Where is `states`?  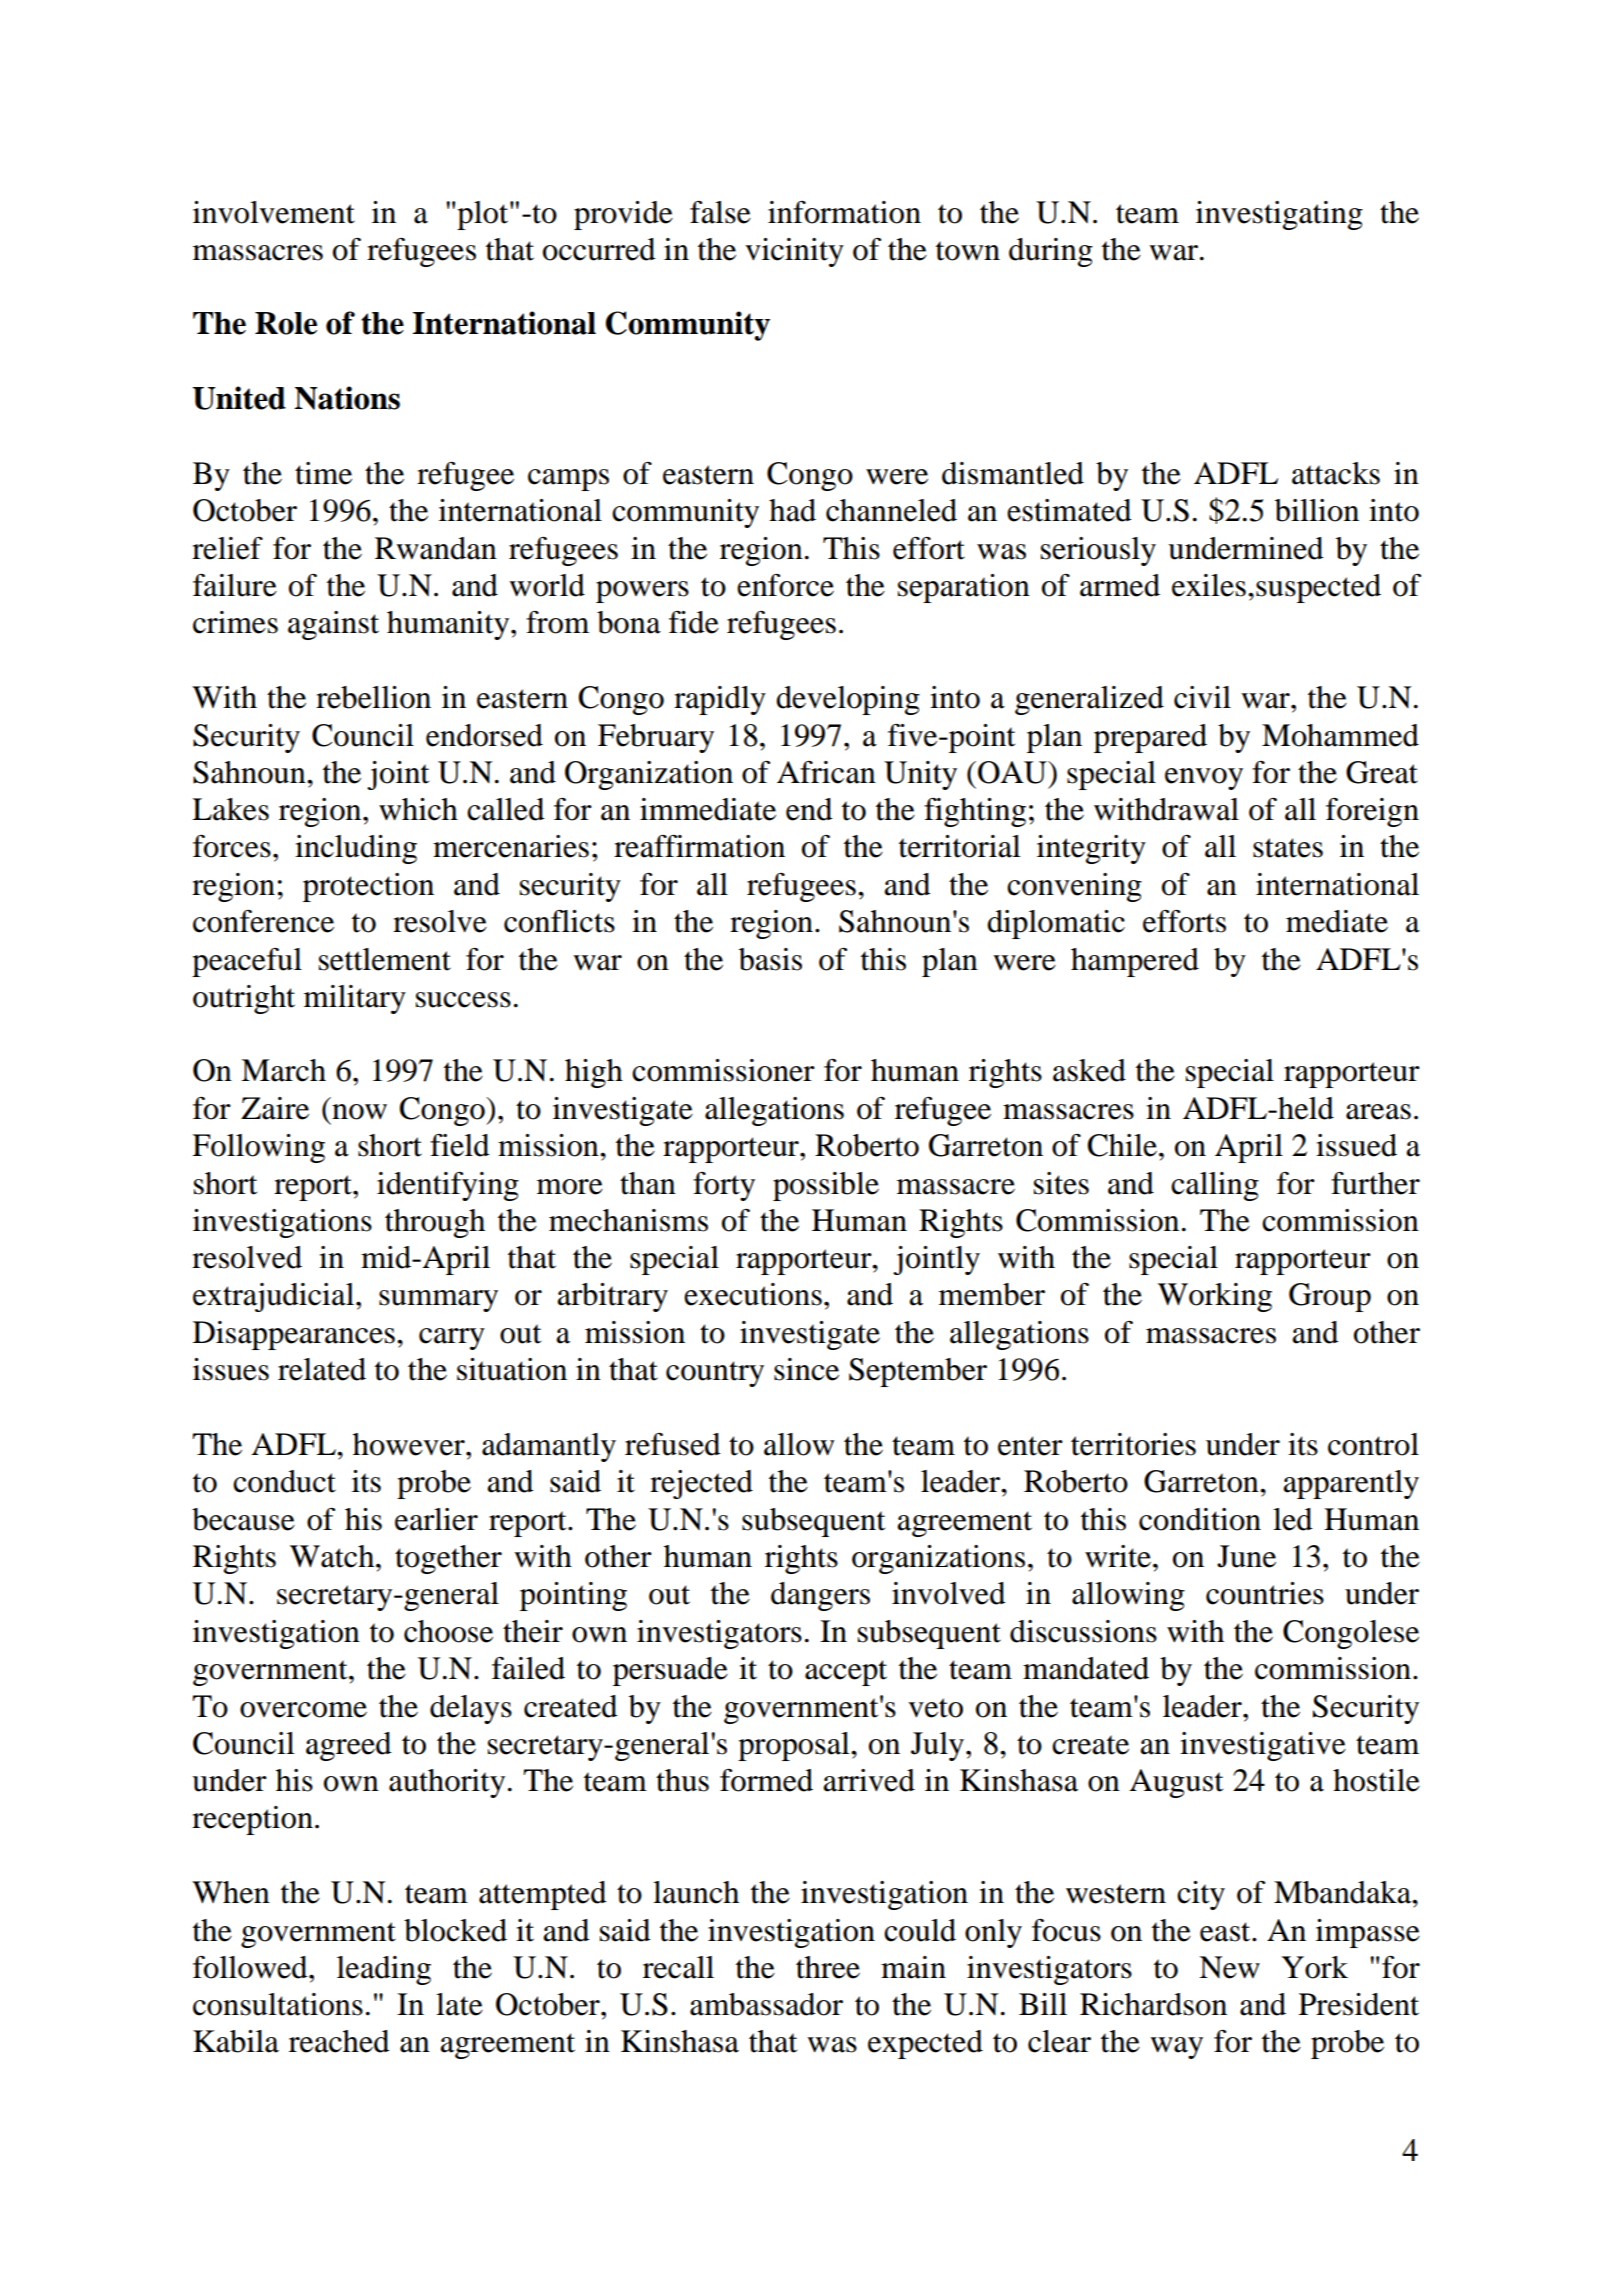 states is located at coordinates (1288, 848).
